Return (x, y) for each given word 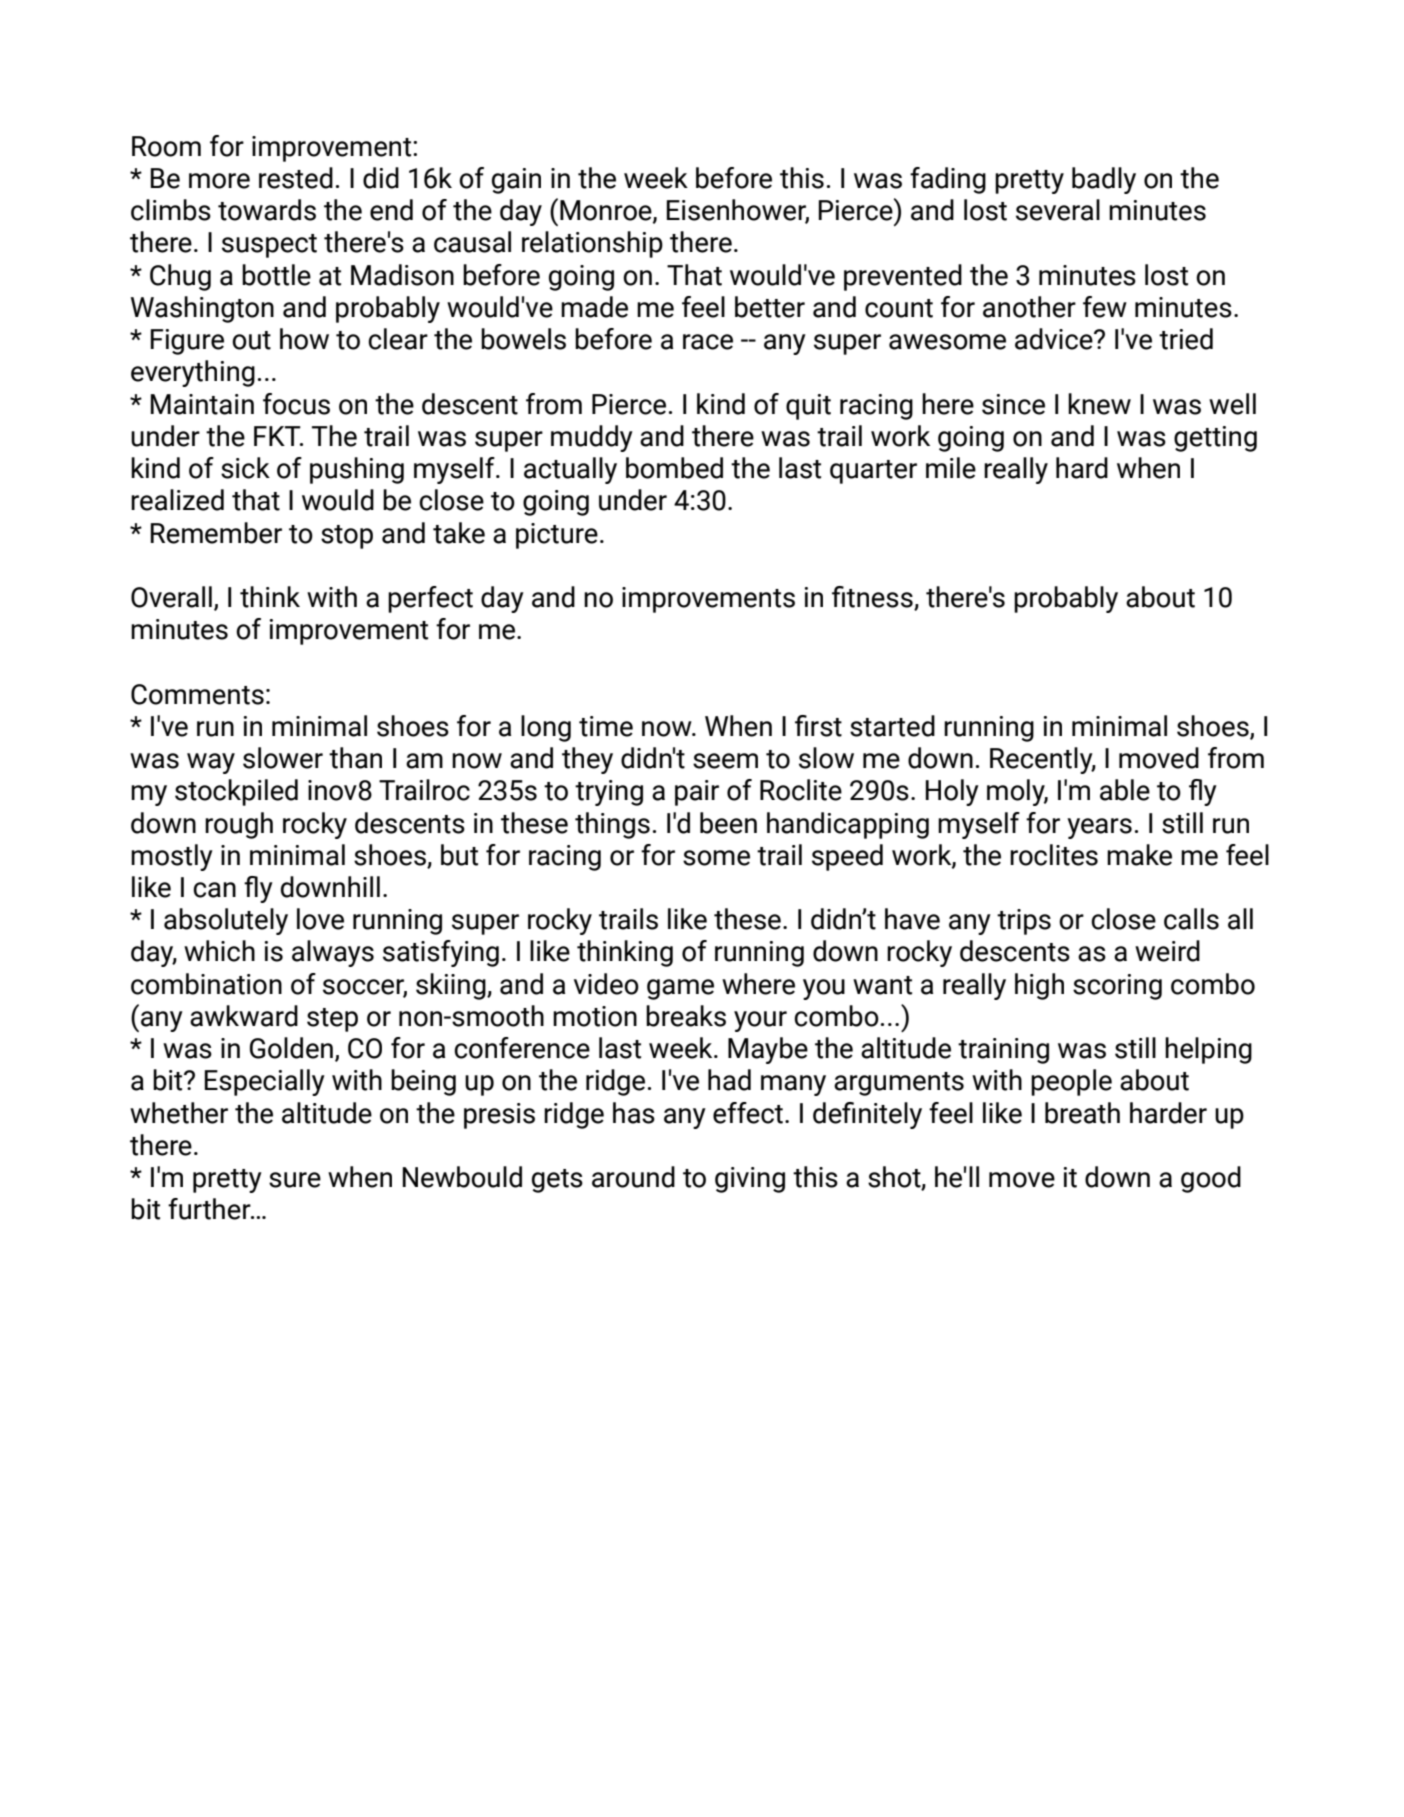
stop (347, 537)
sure (295, 1180)
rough (239, 825)
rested (296, 178)
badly (1104, 180)
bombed (674, 468)
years (1099, 828)
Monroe (607, 211)
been (728, 823)
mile (951, 468)
